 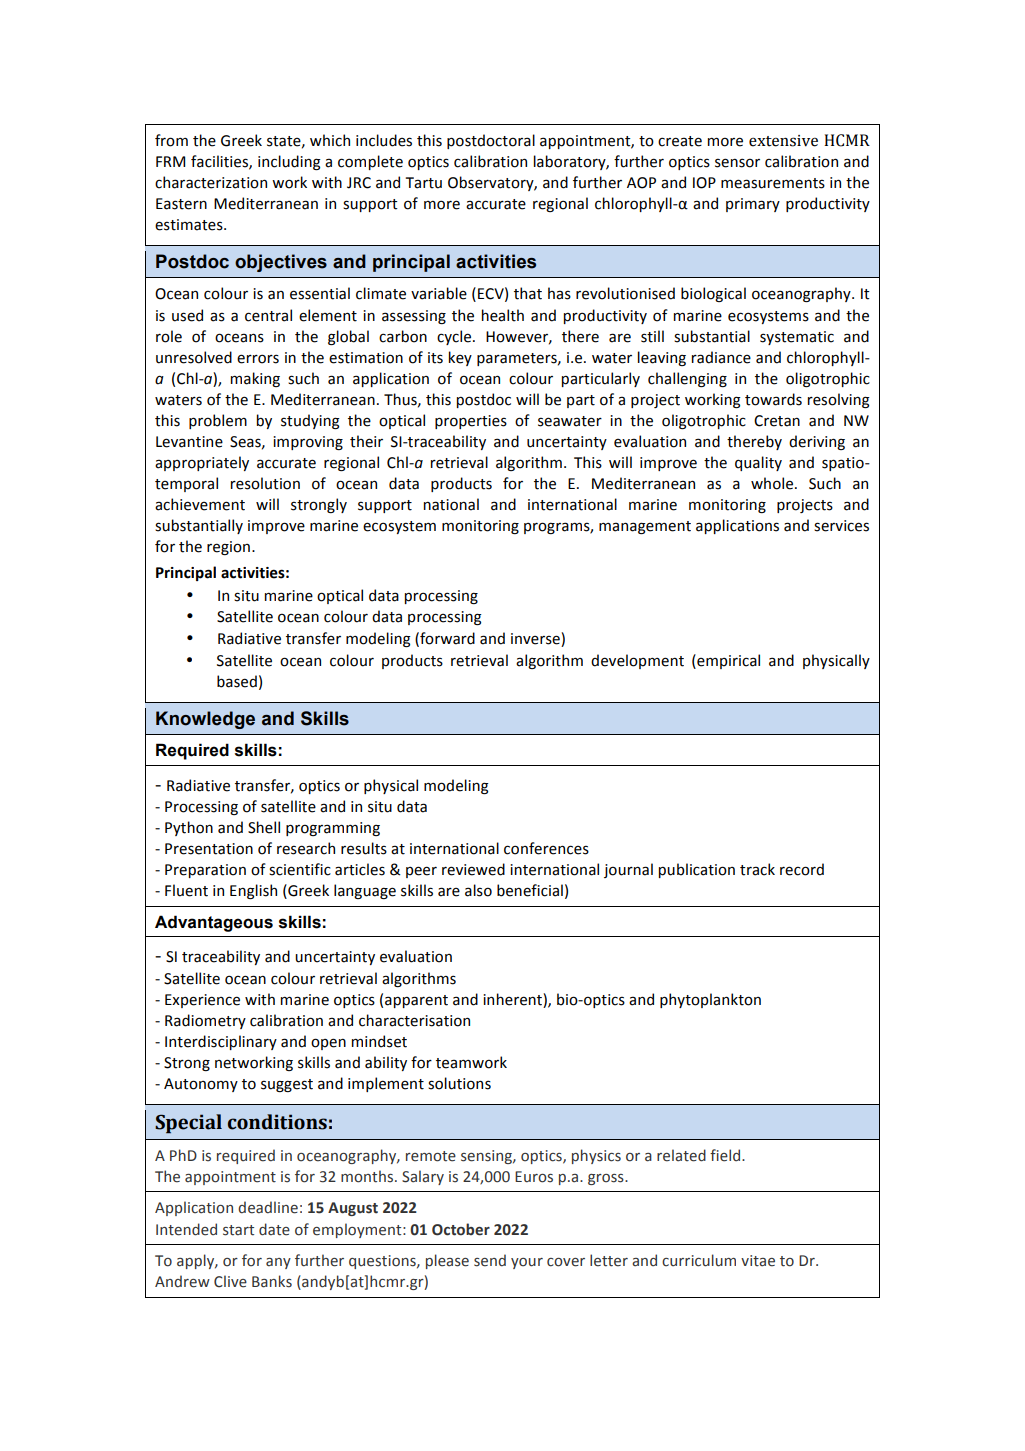 I want to click on problem, so click(x=218, y=421).
